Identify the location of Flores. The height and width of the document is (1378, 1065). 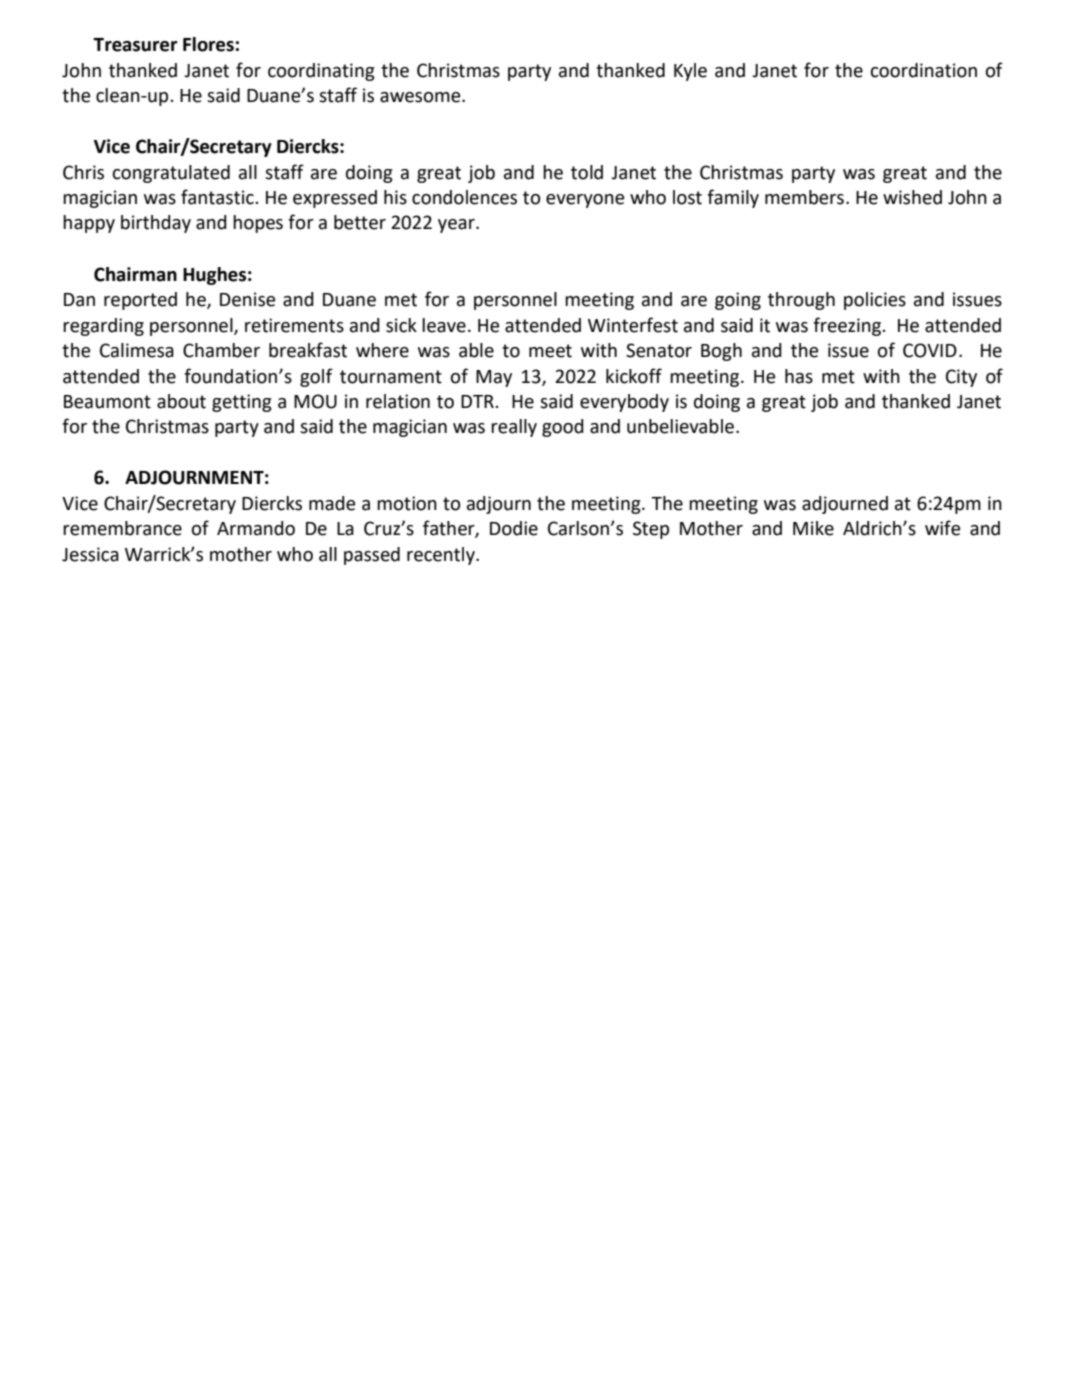
(208, 44).
